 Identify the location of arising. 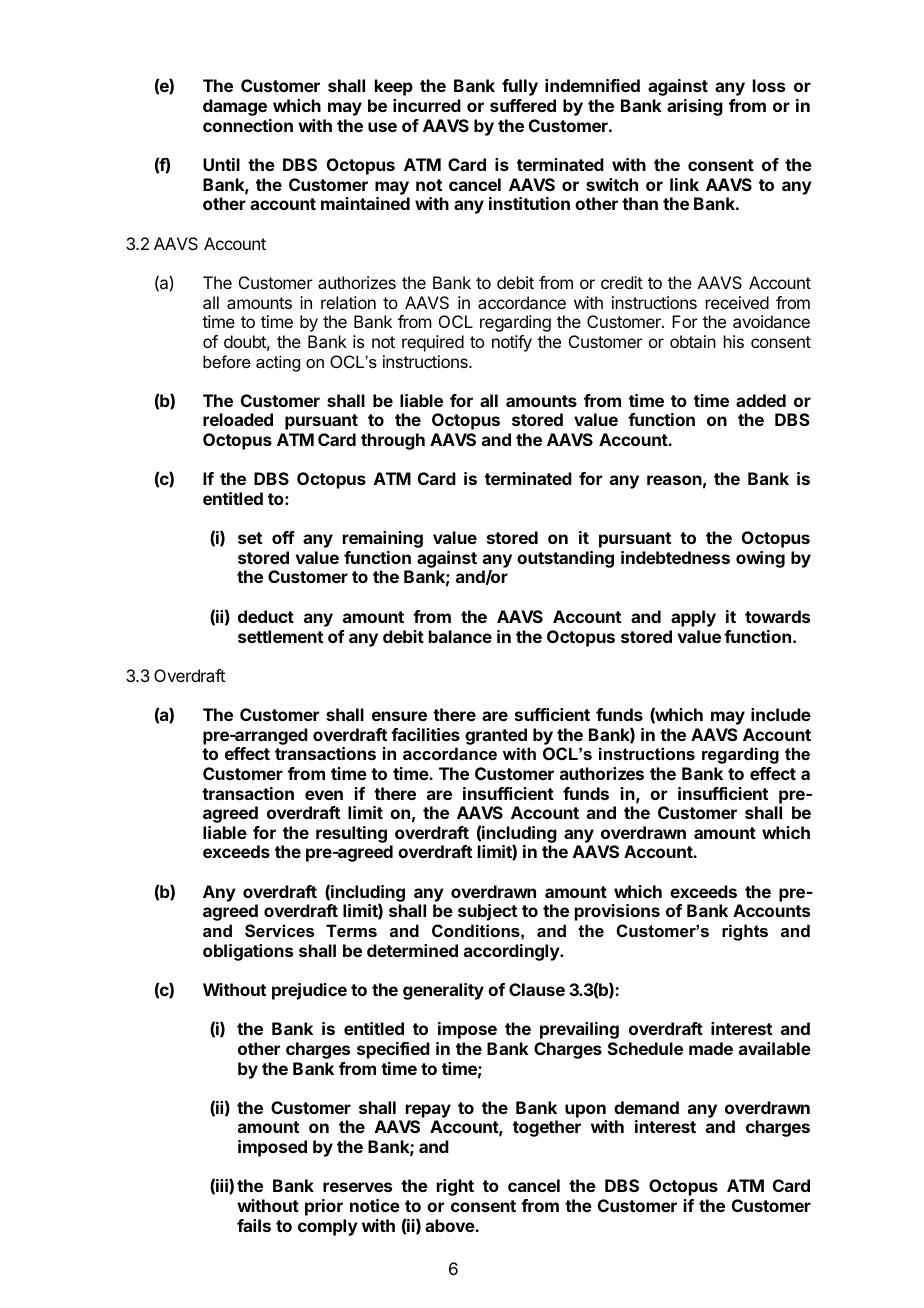
(695, 107).
